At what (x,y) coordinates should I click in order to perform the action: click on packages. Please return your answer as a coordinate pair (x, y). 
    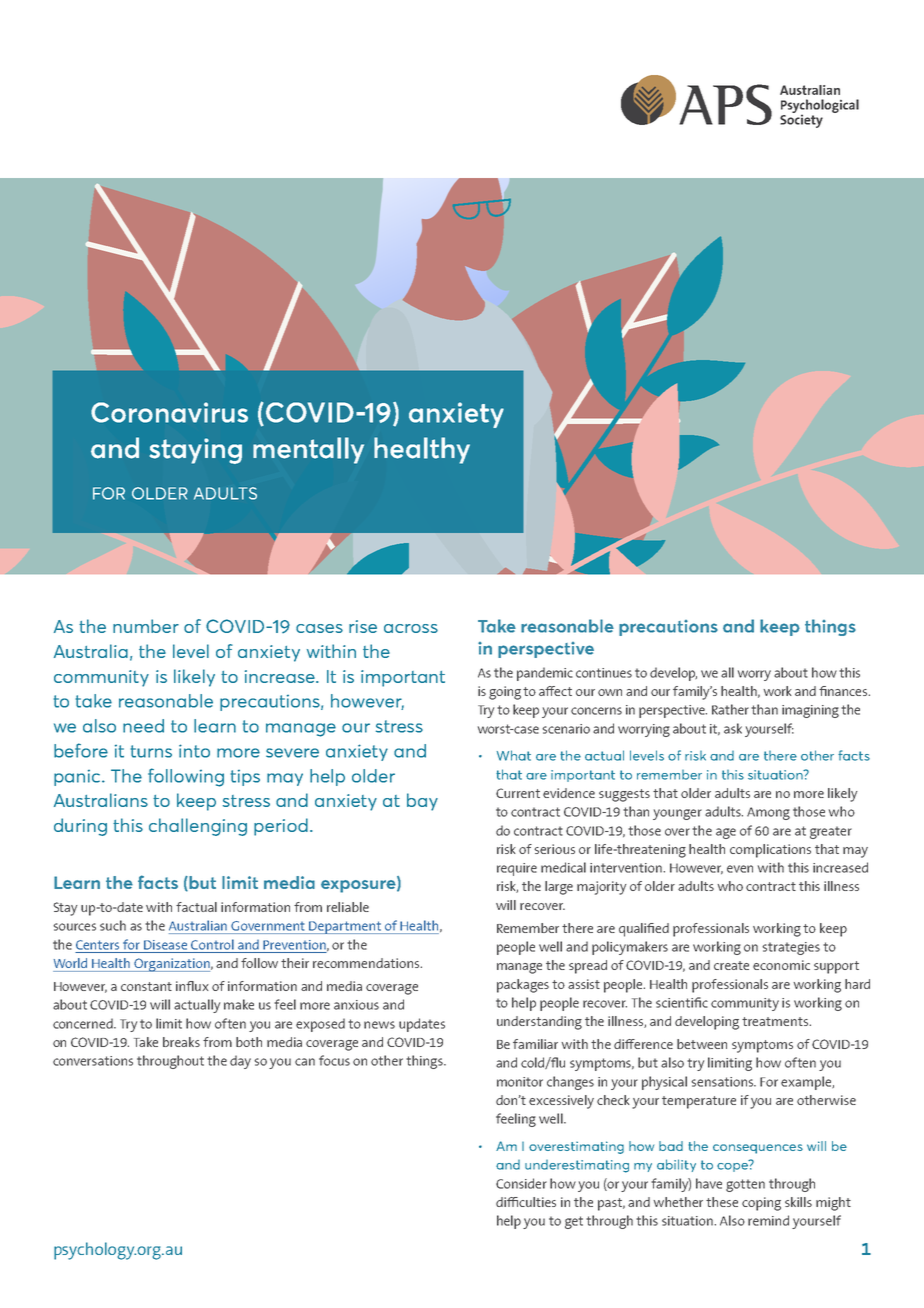
    Looking at the image, I should click on (523, 986).
